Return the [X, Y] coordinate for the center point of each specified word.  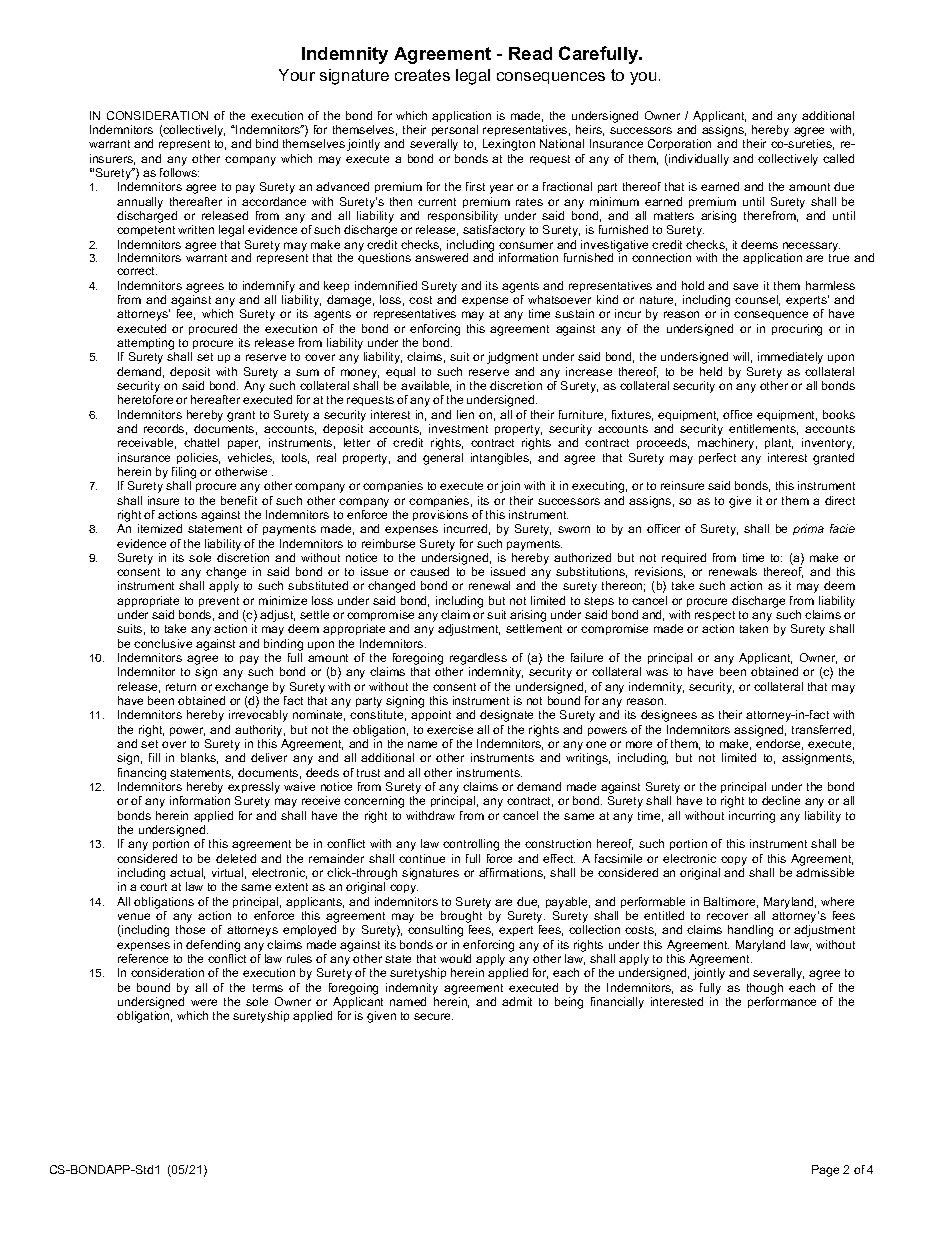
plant [779, 443]
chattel [201, 442]
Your [297, 75]
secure [433, 1016]
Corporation [679, 144]
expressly [254, 789]
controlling [471, 845]
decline [781, 800]
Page [825, 1171]
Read [530, 53]
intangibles [501, 459]
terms [268, 988]
